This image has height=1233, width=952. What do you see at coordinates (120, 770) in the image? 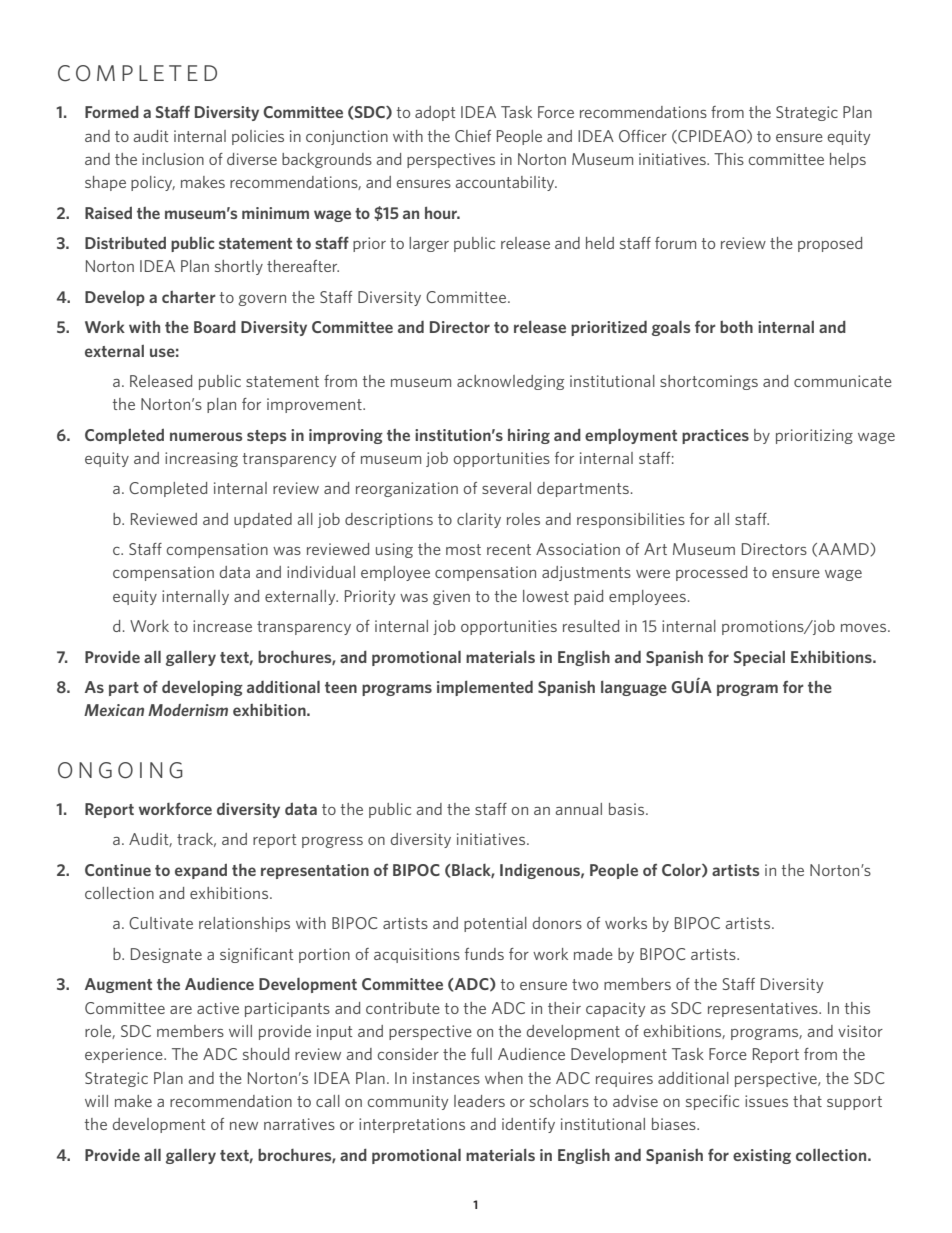
I see `ongoing` at bounding box center [120, 770].
